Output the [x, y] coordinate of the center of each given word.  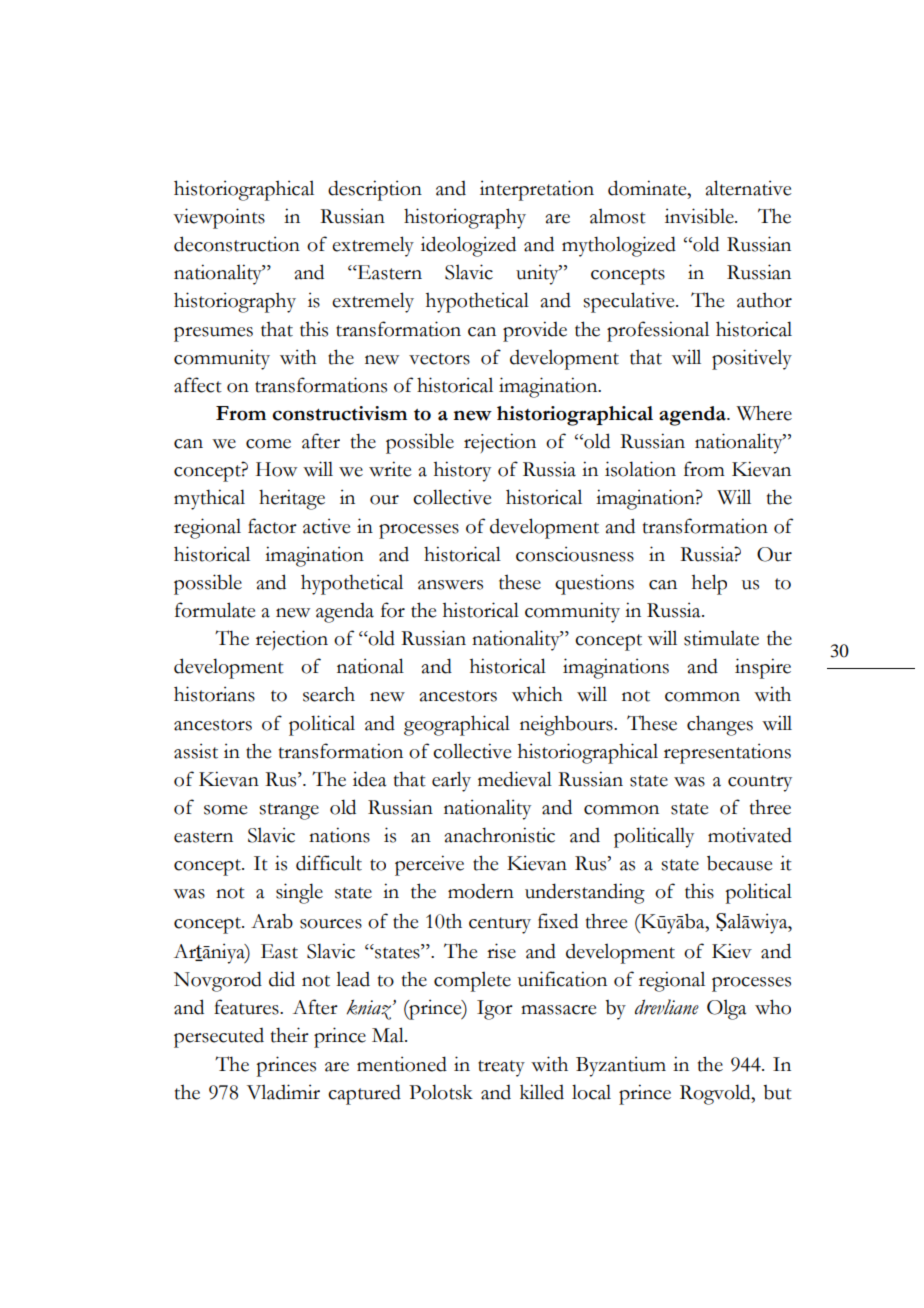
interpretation [537, 190]
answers [450, 585]
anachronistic [500, 835]
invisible [700, 216]
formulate [215, 610]
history [462, 471]
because [740, 863]
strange [289, 811]
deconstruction [237, 244]
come [268, 444]
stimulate [721, 638]
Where [764, 413]
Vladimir [283, 1092]
